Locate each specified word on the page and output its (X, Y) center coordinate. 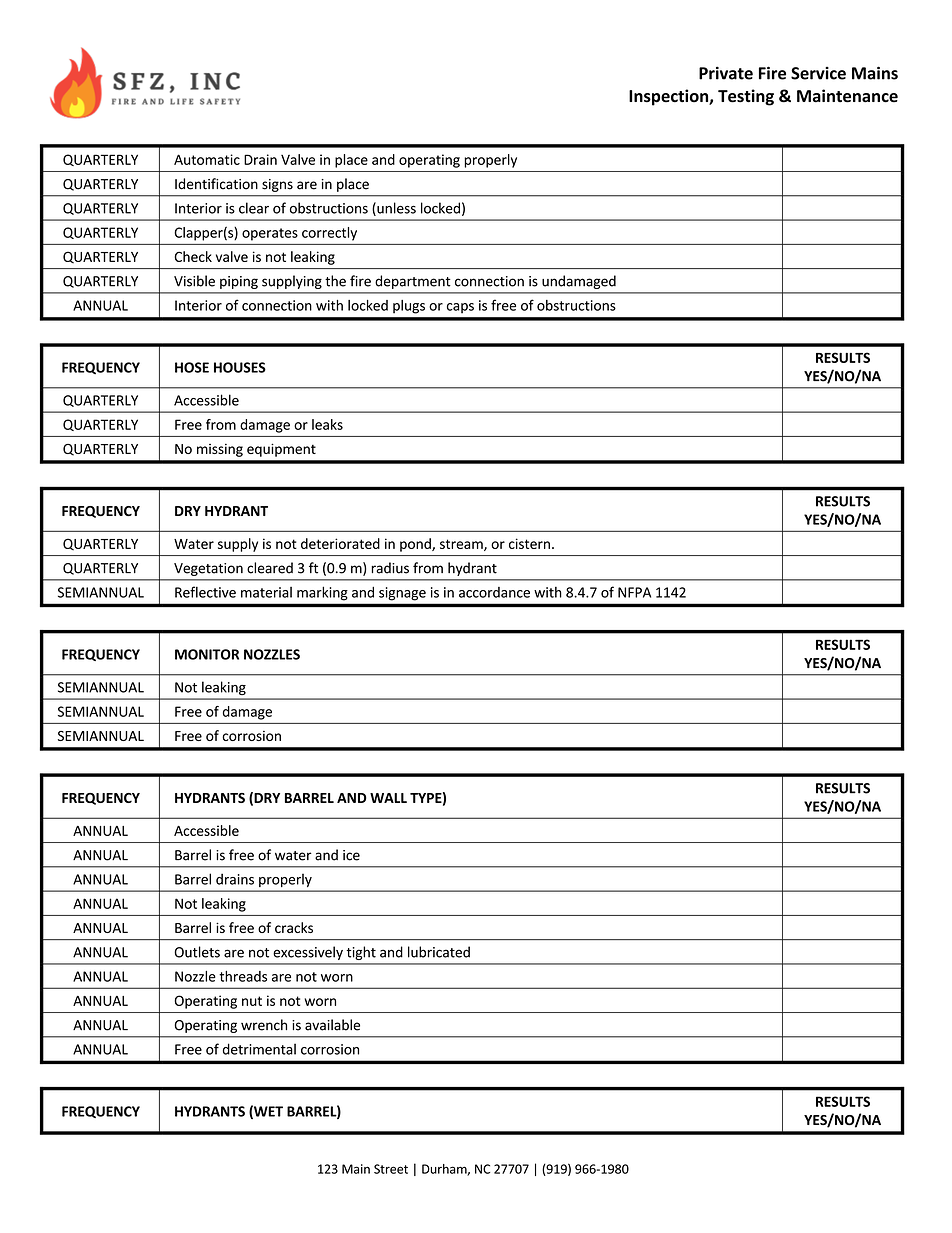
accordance (494, 592)
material (266, 592)
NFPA (634, 592)
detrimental (259, 1049)
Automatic (207, 159)
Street (391, 1169)
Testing (746, 97)
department (413, 282)
